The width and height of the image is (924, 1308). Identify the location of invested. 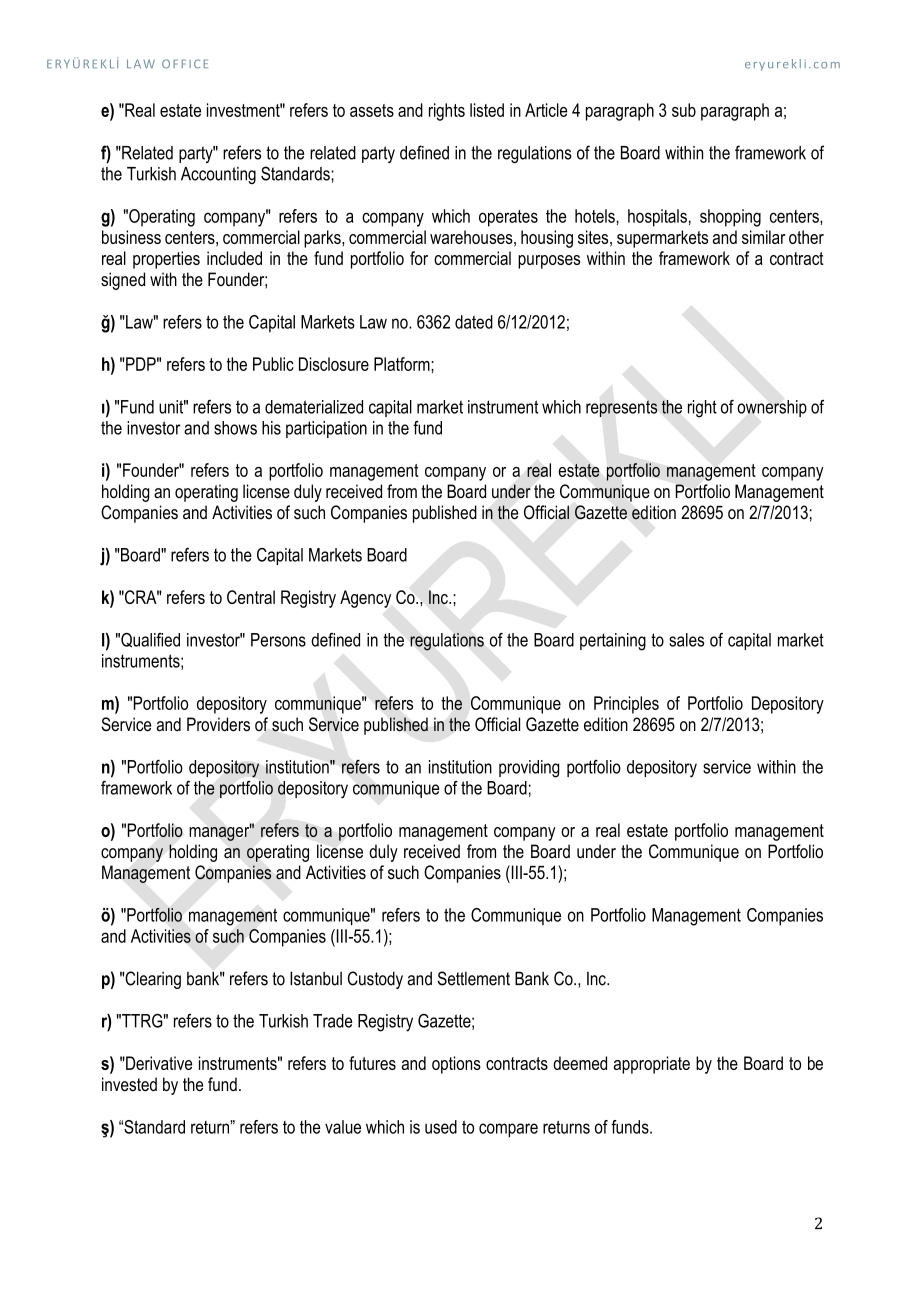
(129, 1084).
